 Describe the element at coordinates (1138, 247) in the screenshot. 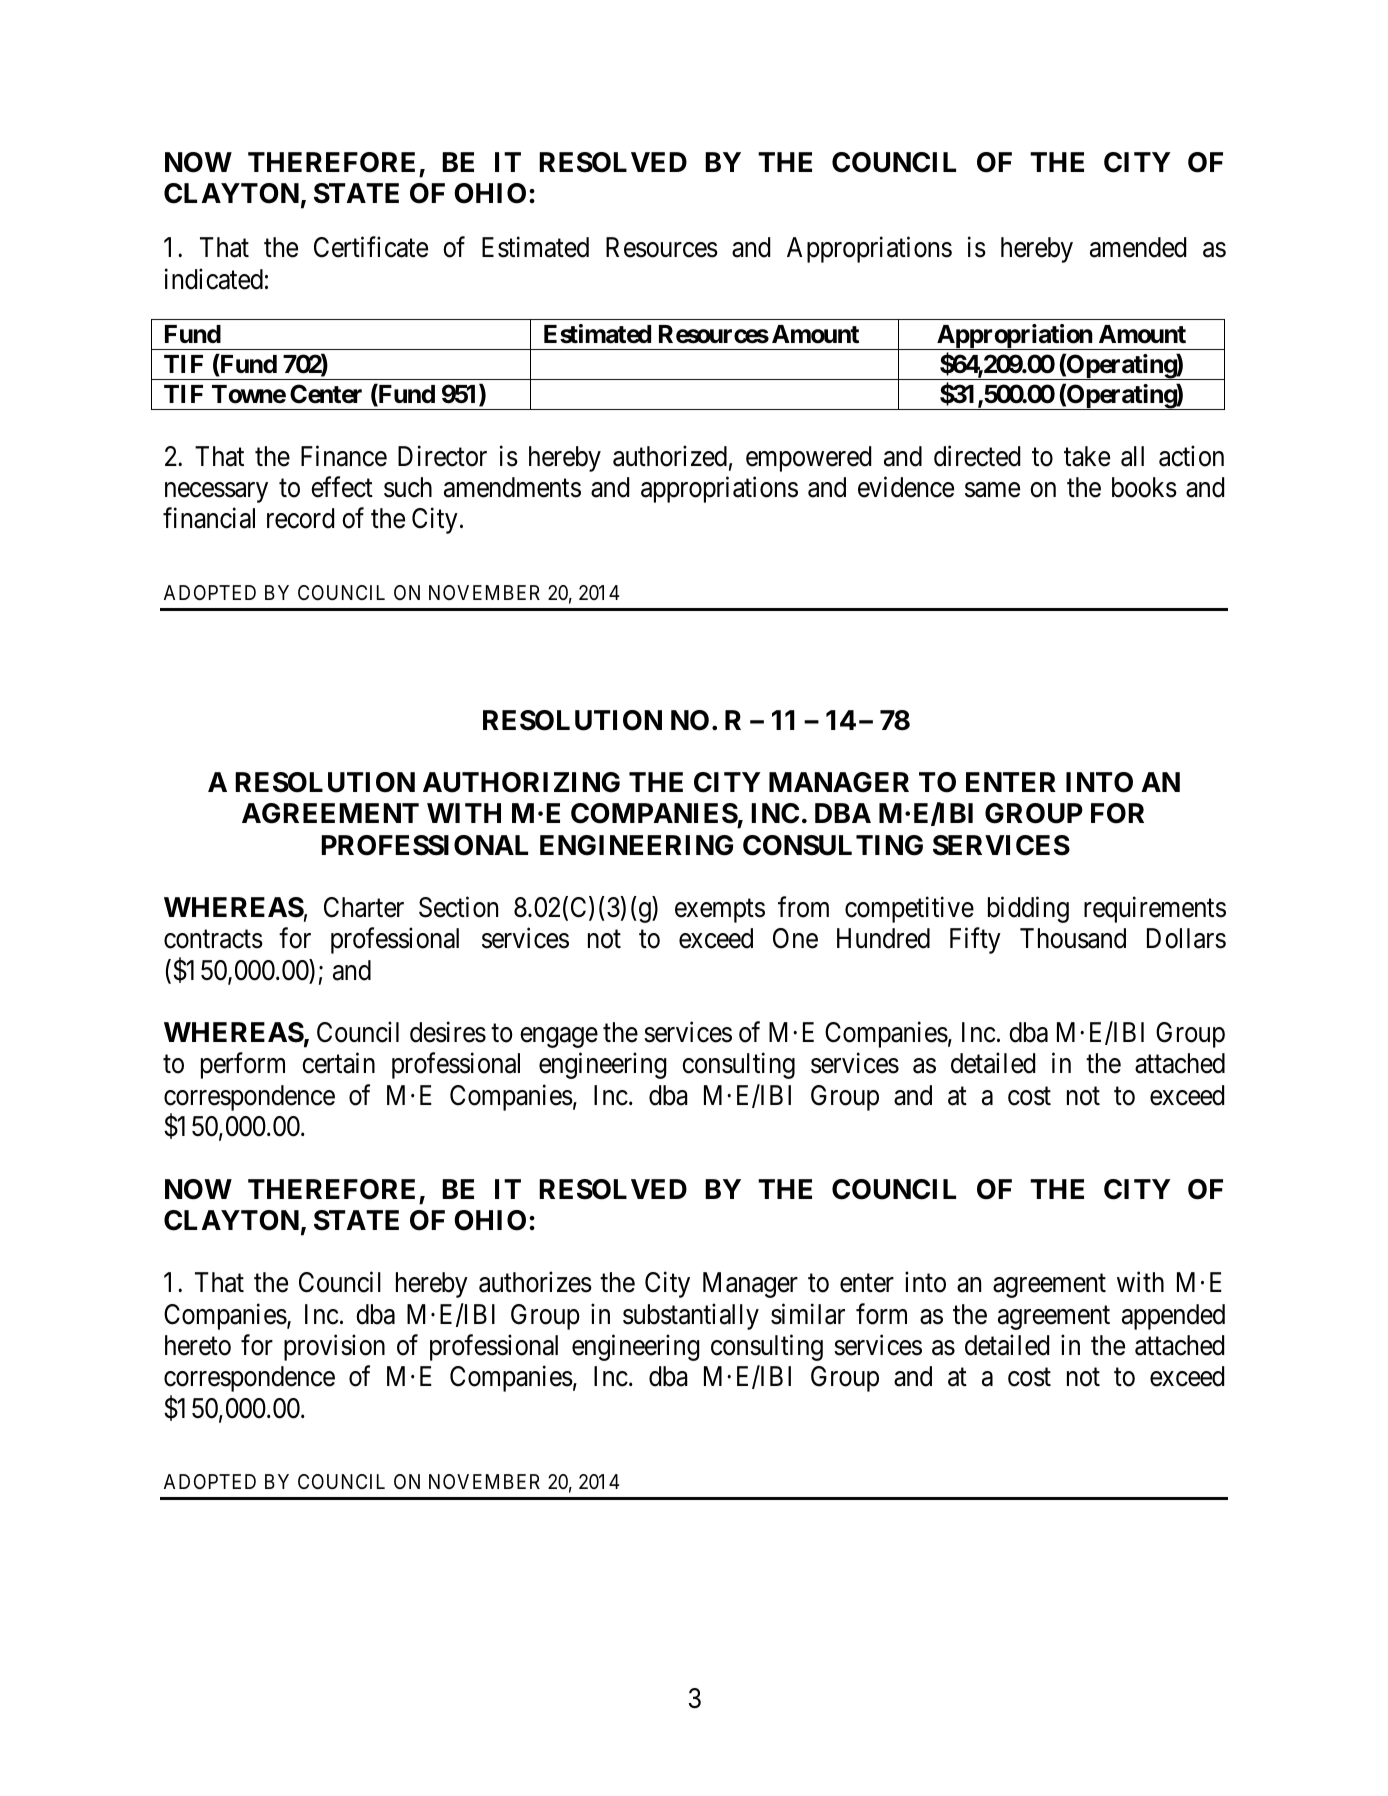

I see `amended` at that location.
